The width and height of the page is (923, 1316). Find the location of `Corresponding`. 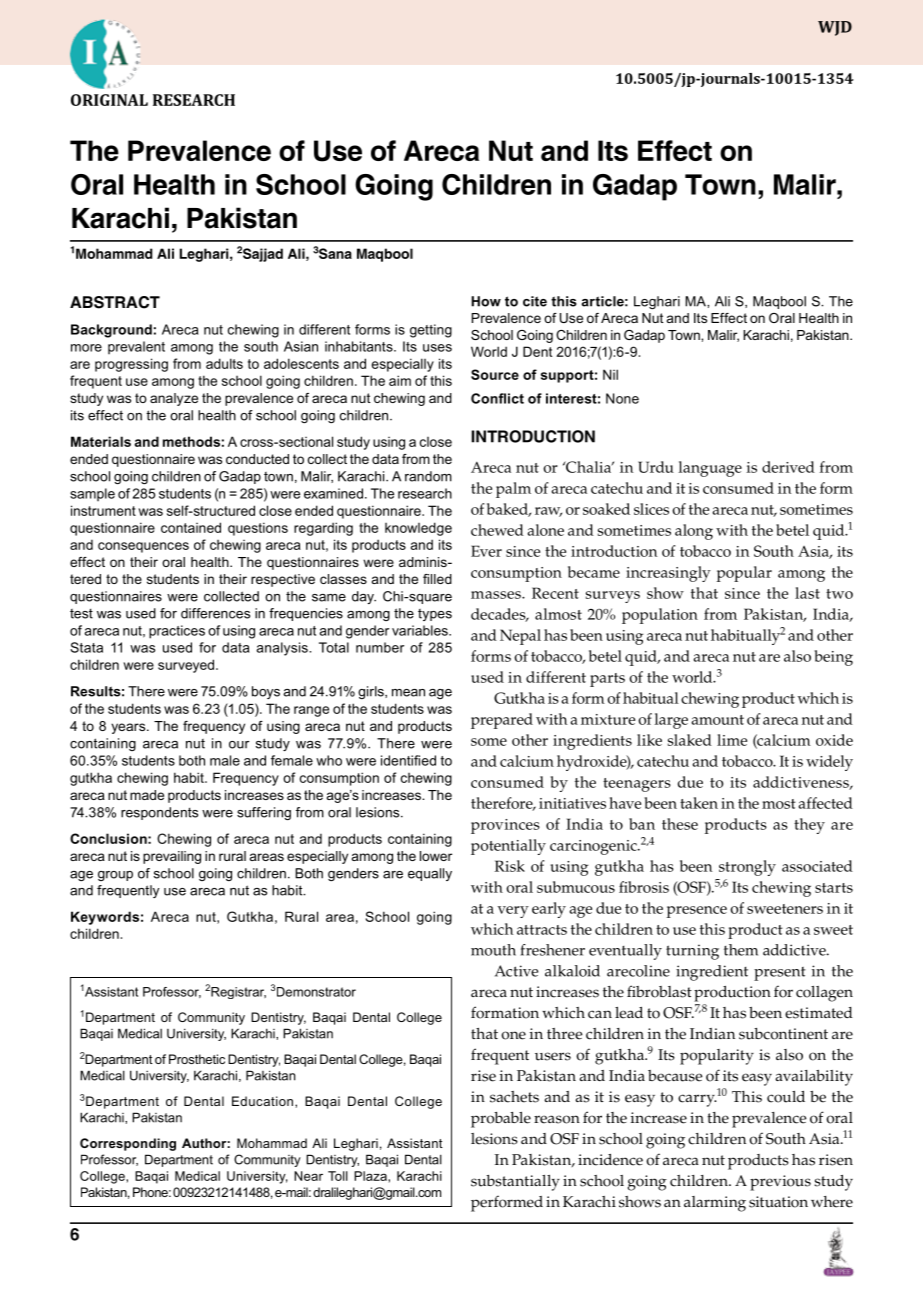

Corresponding is located at coordinates (128, 1144).
